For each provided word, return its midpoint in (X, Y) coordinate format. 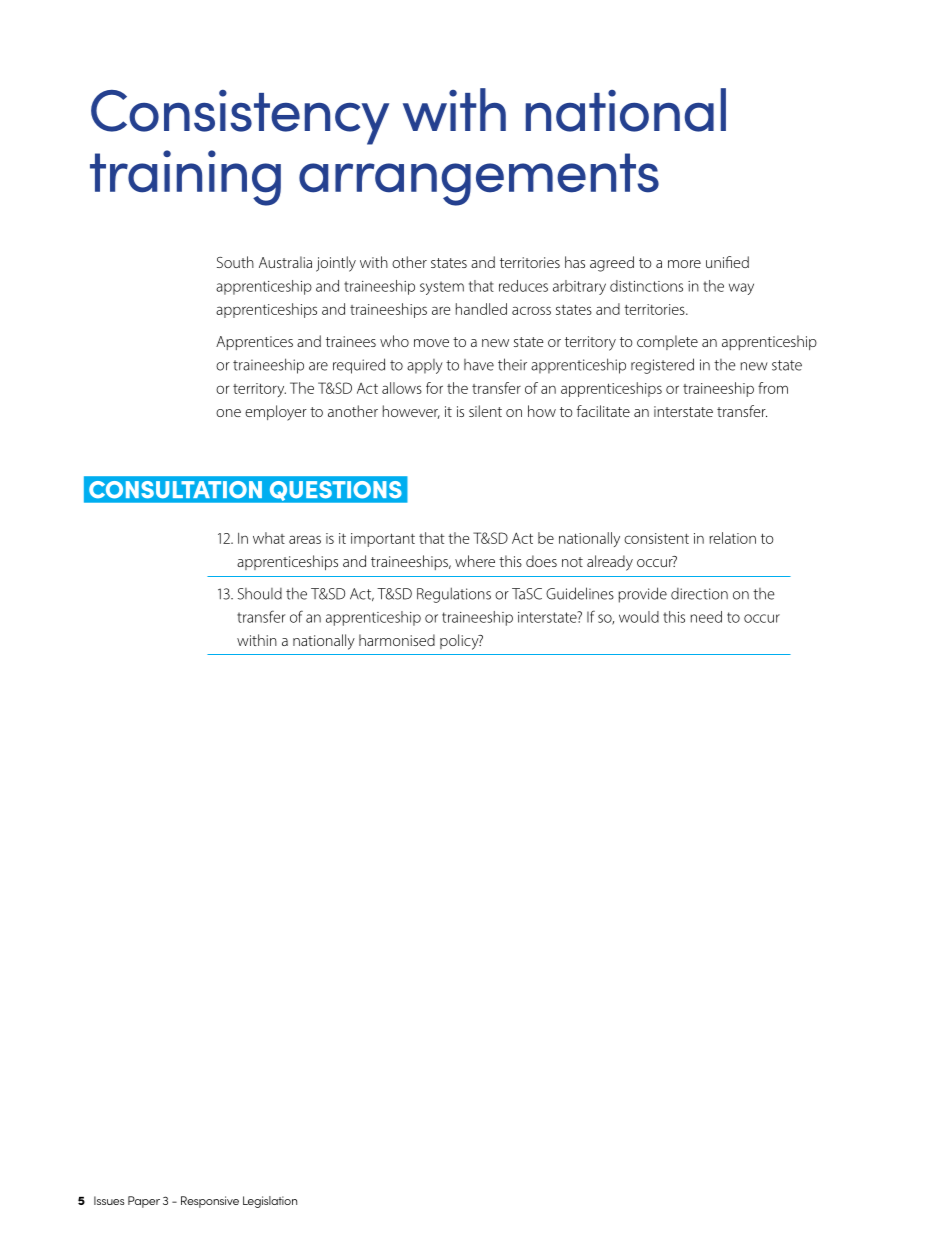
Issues (109, 1200)
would (639, 617)
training (185, 178)
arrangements (479, 179)
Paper (144, 1202)
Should (260, 594)
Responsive (210, 1202)
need (706, 617)
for (434, 388)
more (684, 264)
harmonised (397, 640)
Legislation (270, 1202)
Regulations (454, 595)
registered (662, 366)
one (228, 413)
